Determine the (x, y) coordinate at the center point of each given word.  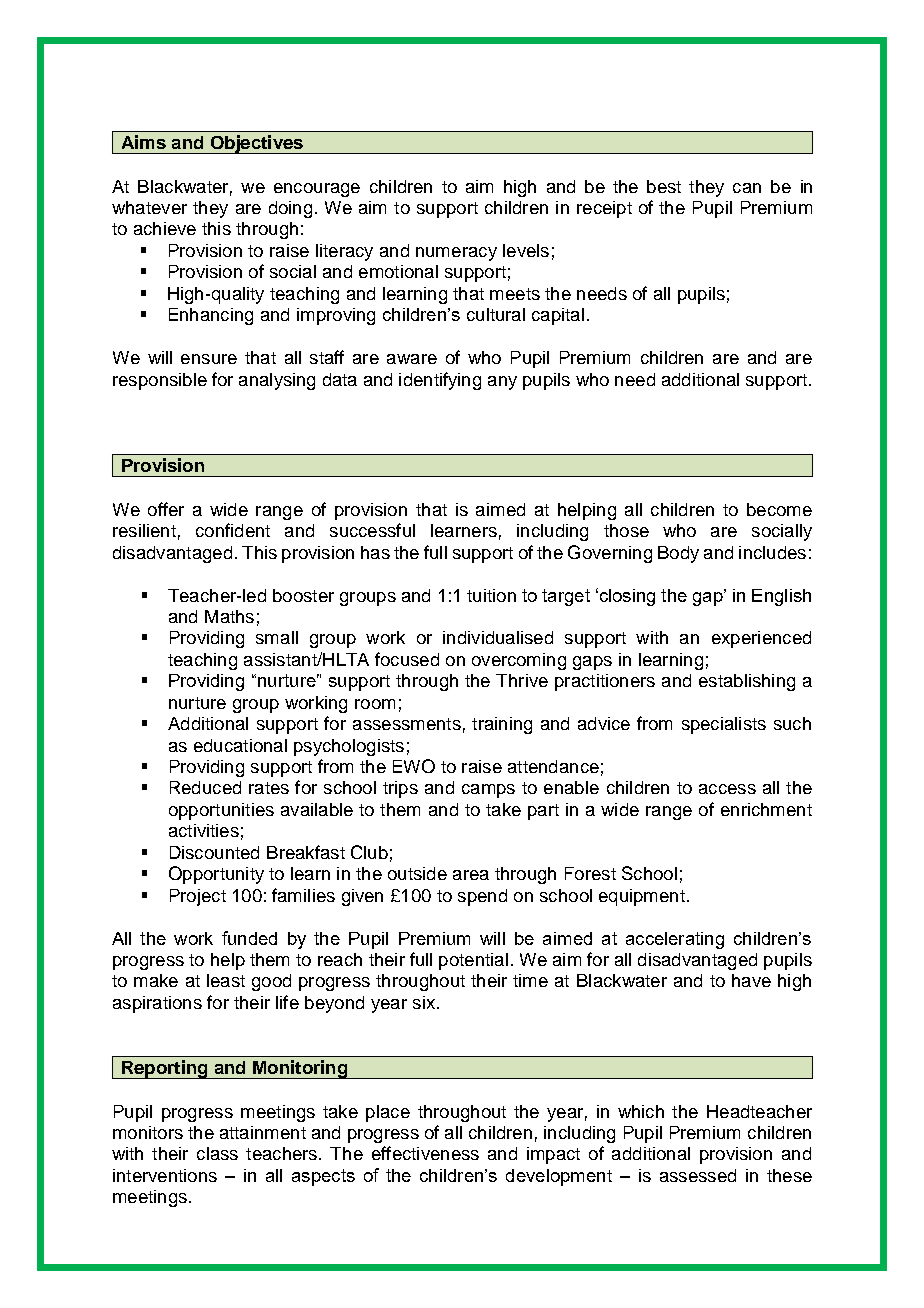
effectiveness (425, 1153)
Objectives (256, 144)
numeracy (456, 254)
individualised (498, 637)
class (217, 1153)
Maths (229, 616)
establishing (747, 682)
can (747, 188)
